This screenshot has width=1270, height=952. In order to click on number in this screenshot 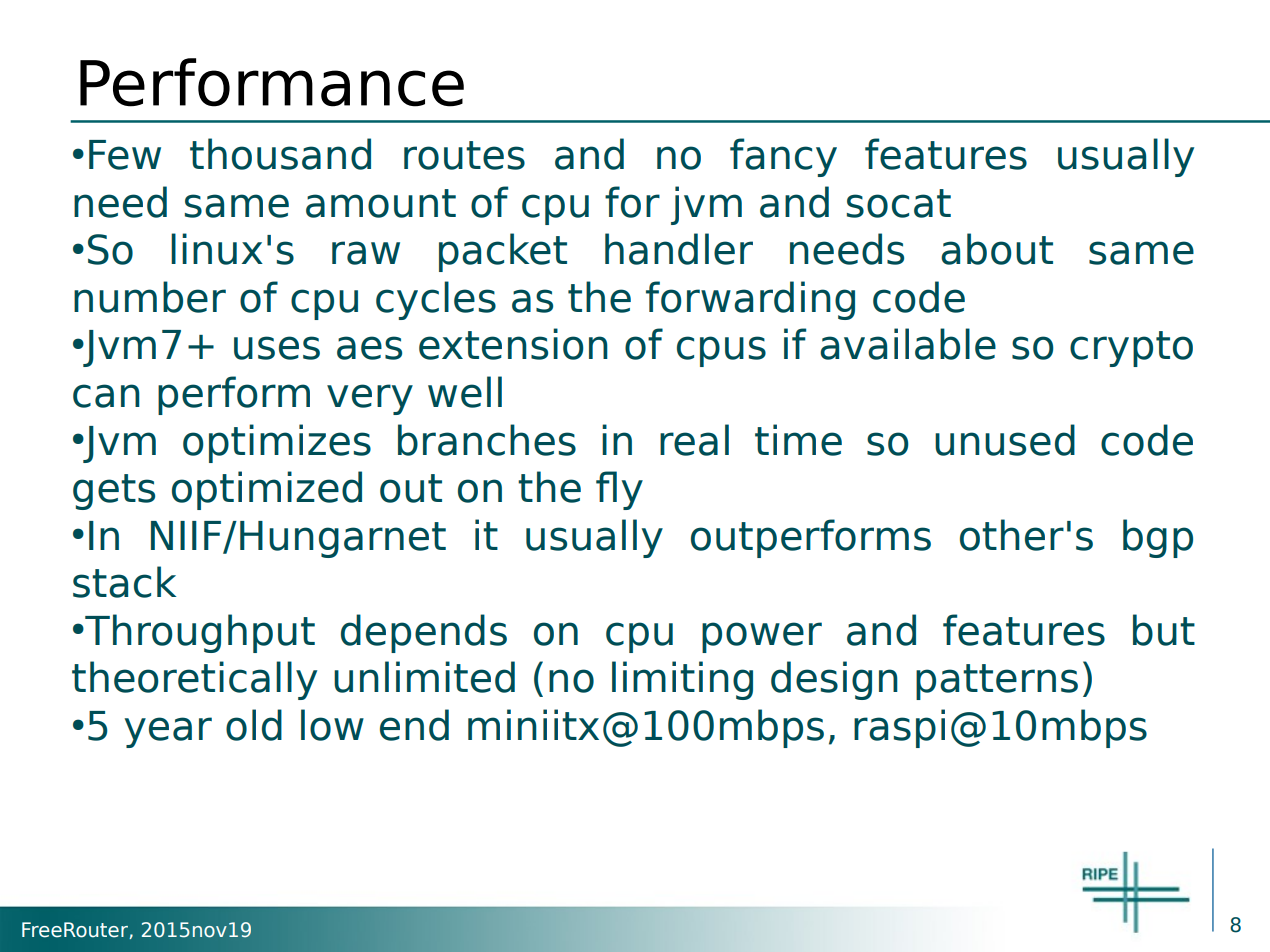, I will do `click(150, 297)`.
